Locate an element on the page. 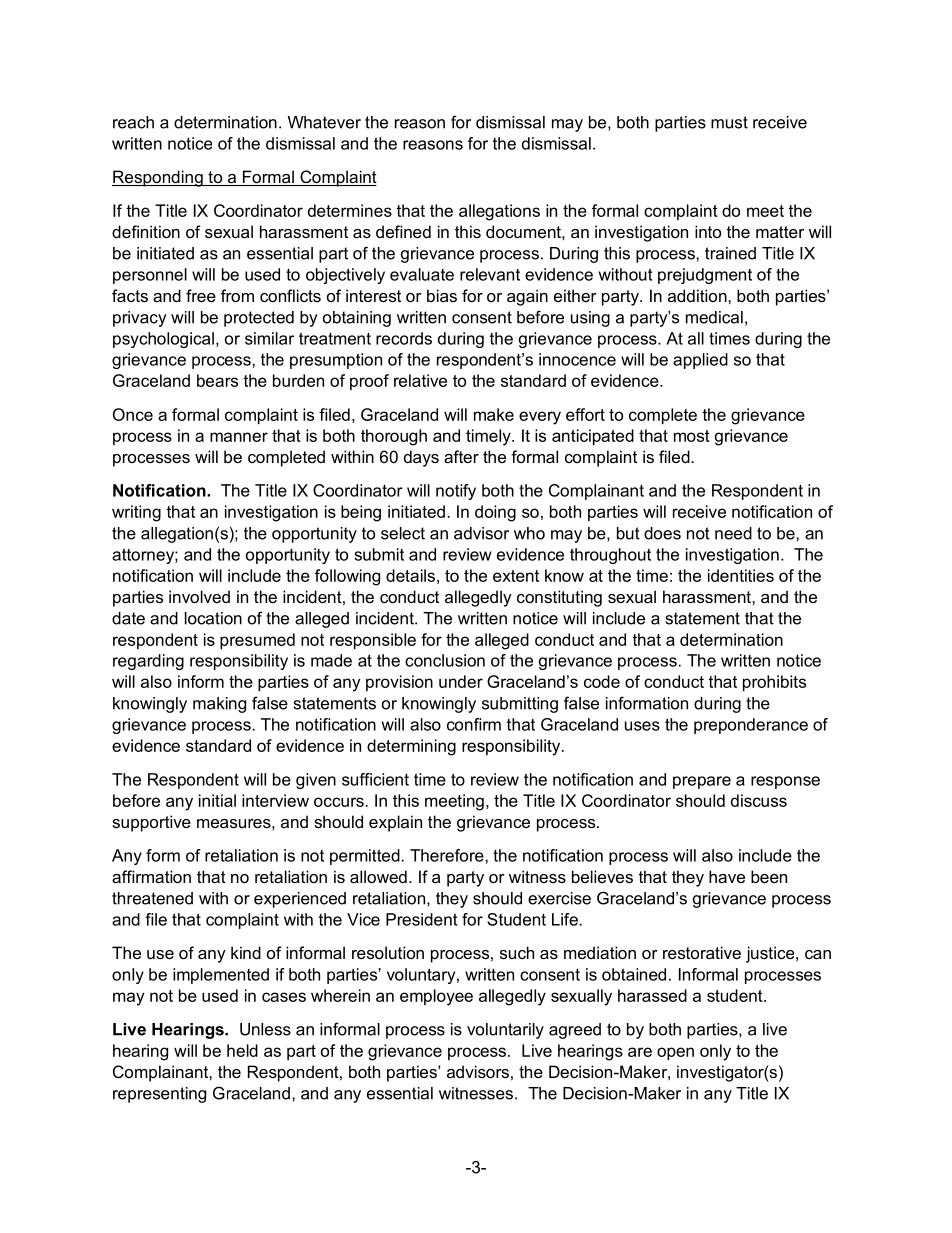 The height and width of the document is (1233, 952). voluntarily is located at coordinates (505, 1031).
